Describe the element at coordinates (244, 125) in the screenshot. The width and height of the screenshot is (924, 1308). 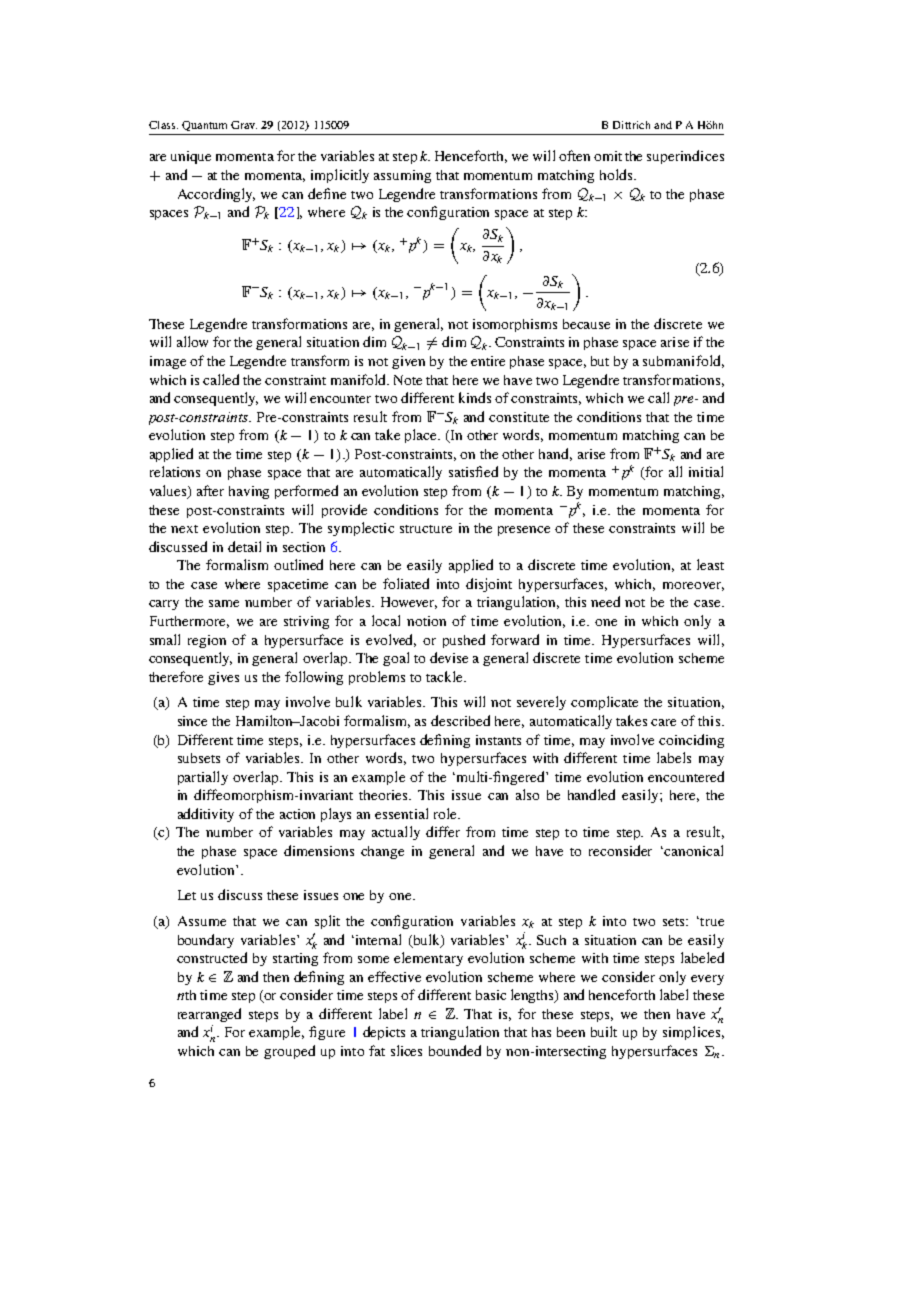
I see `Grav` at that location.
